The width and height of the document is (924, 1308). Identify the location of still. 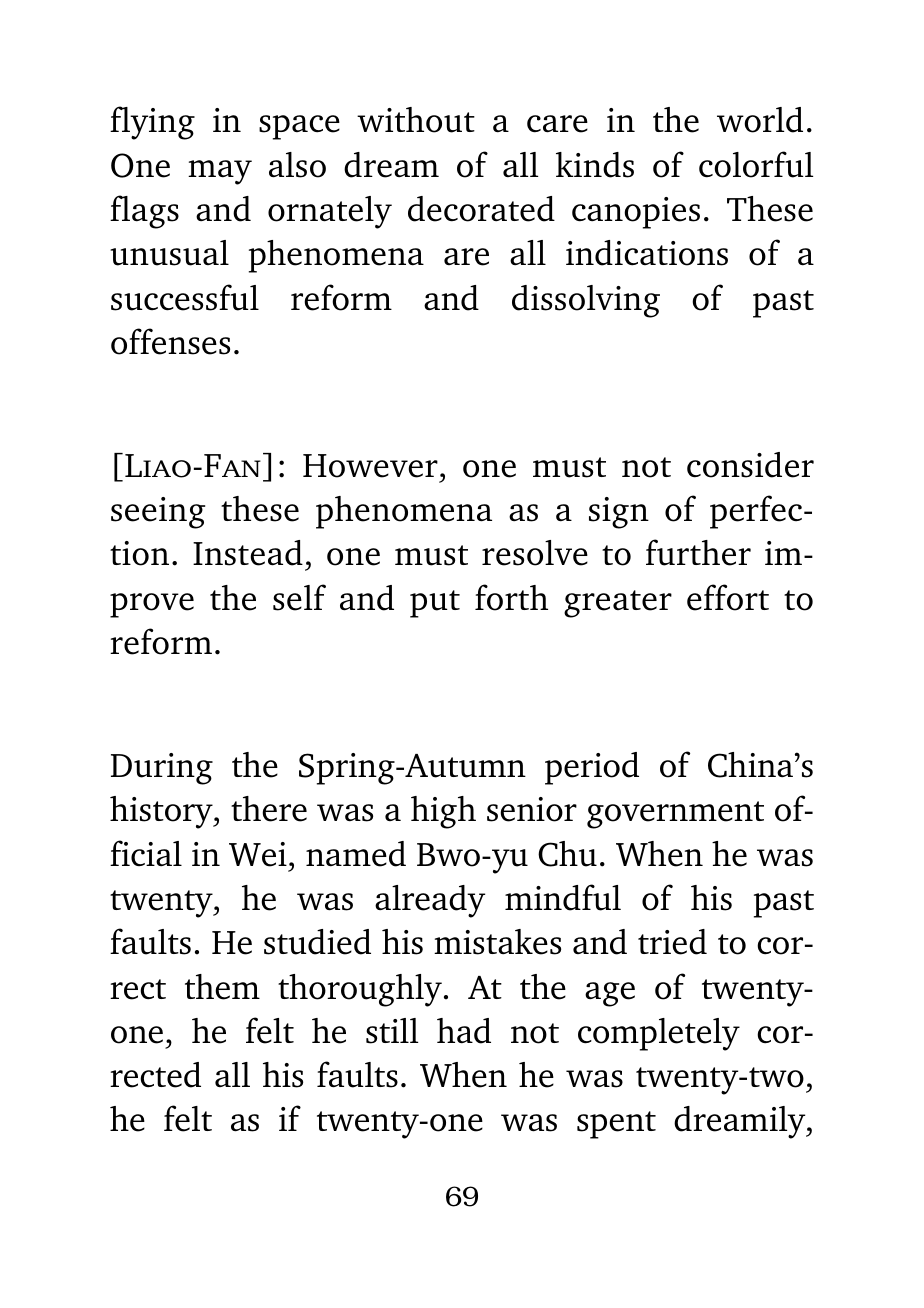
(392, 1031).
